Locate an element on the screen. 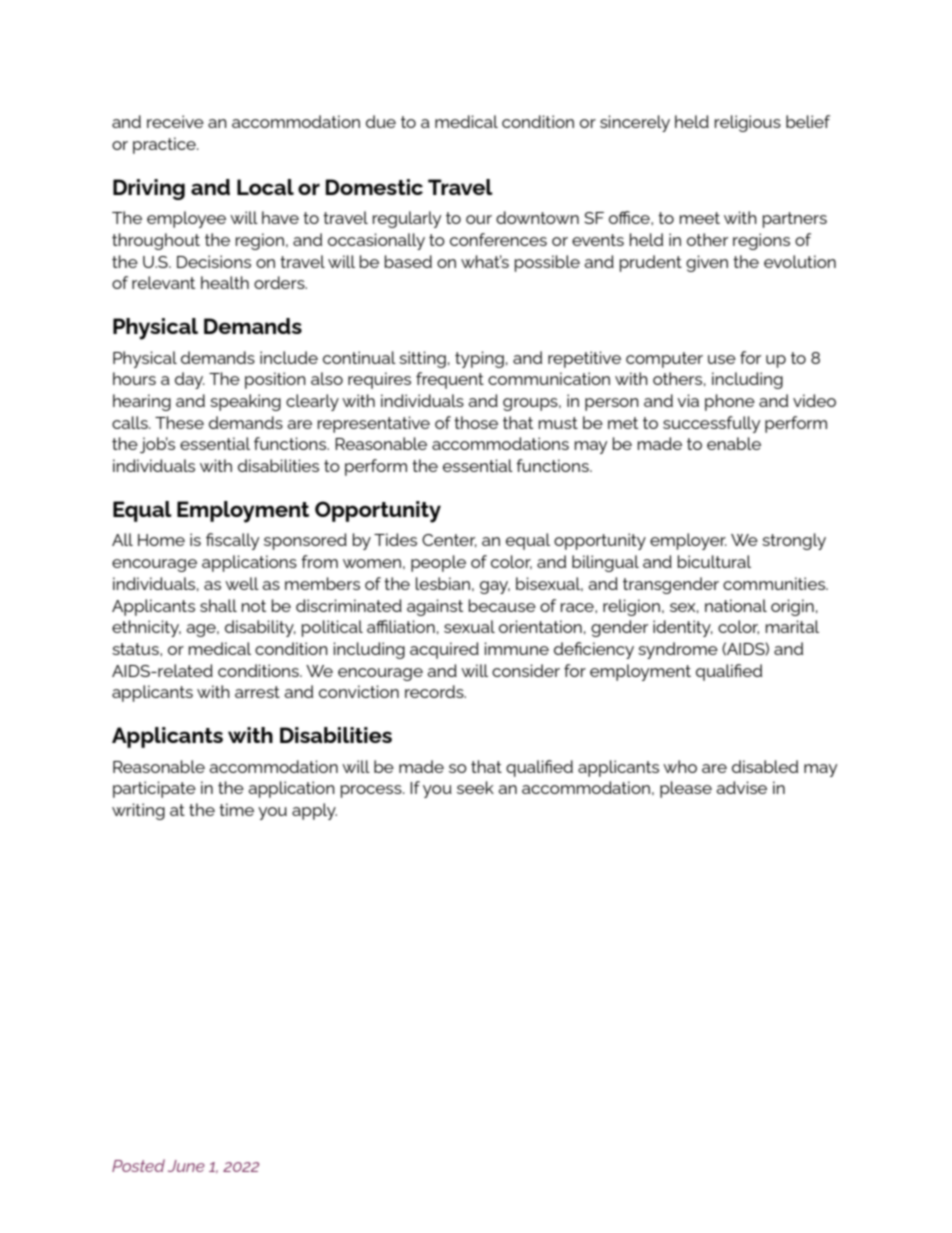  religious is located at coordinates (748, 123).
